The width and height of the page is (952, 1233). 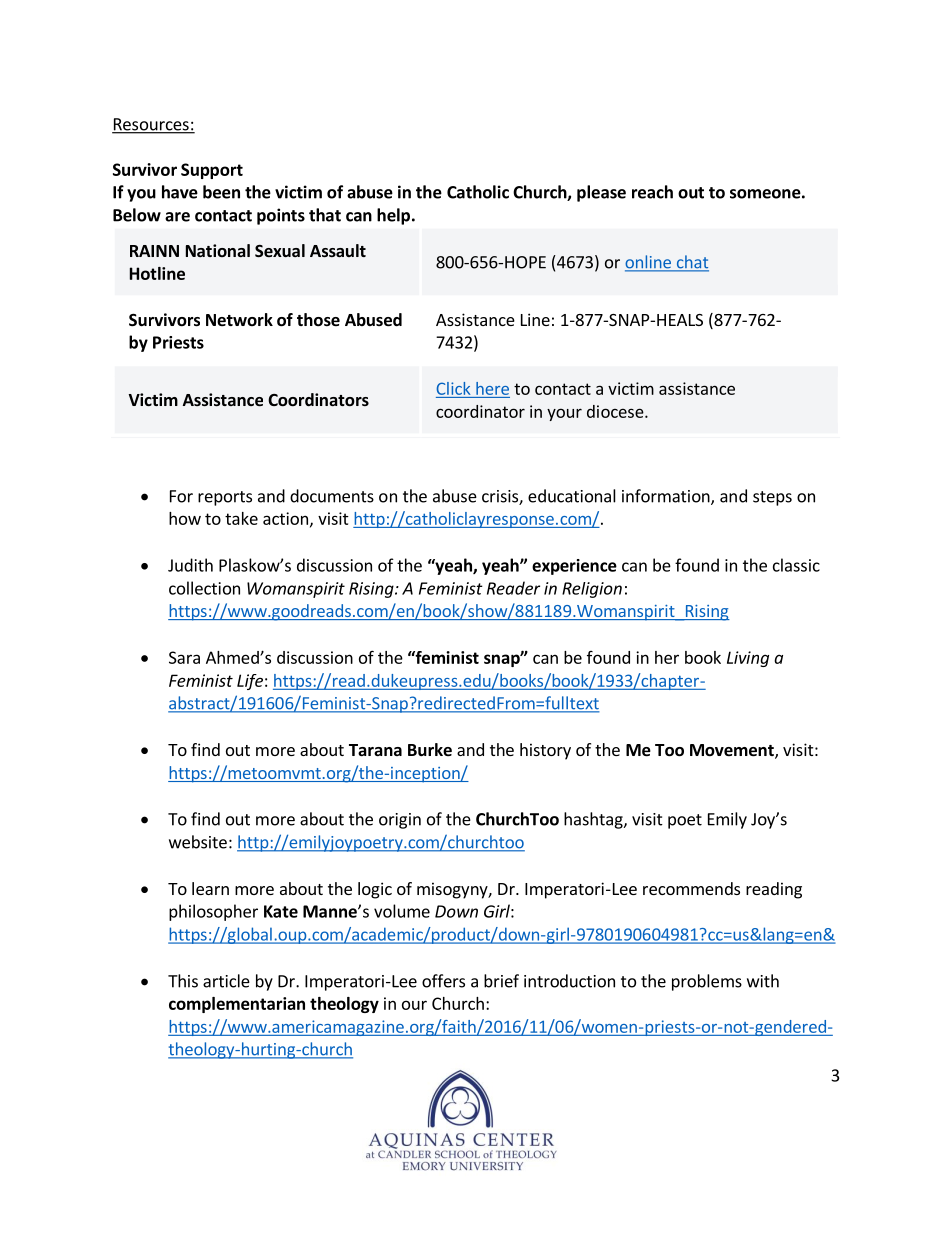 I want to click on reach, so click(x=652, y=192).
